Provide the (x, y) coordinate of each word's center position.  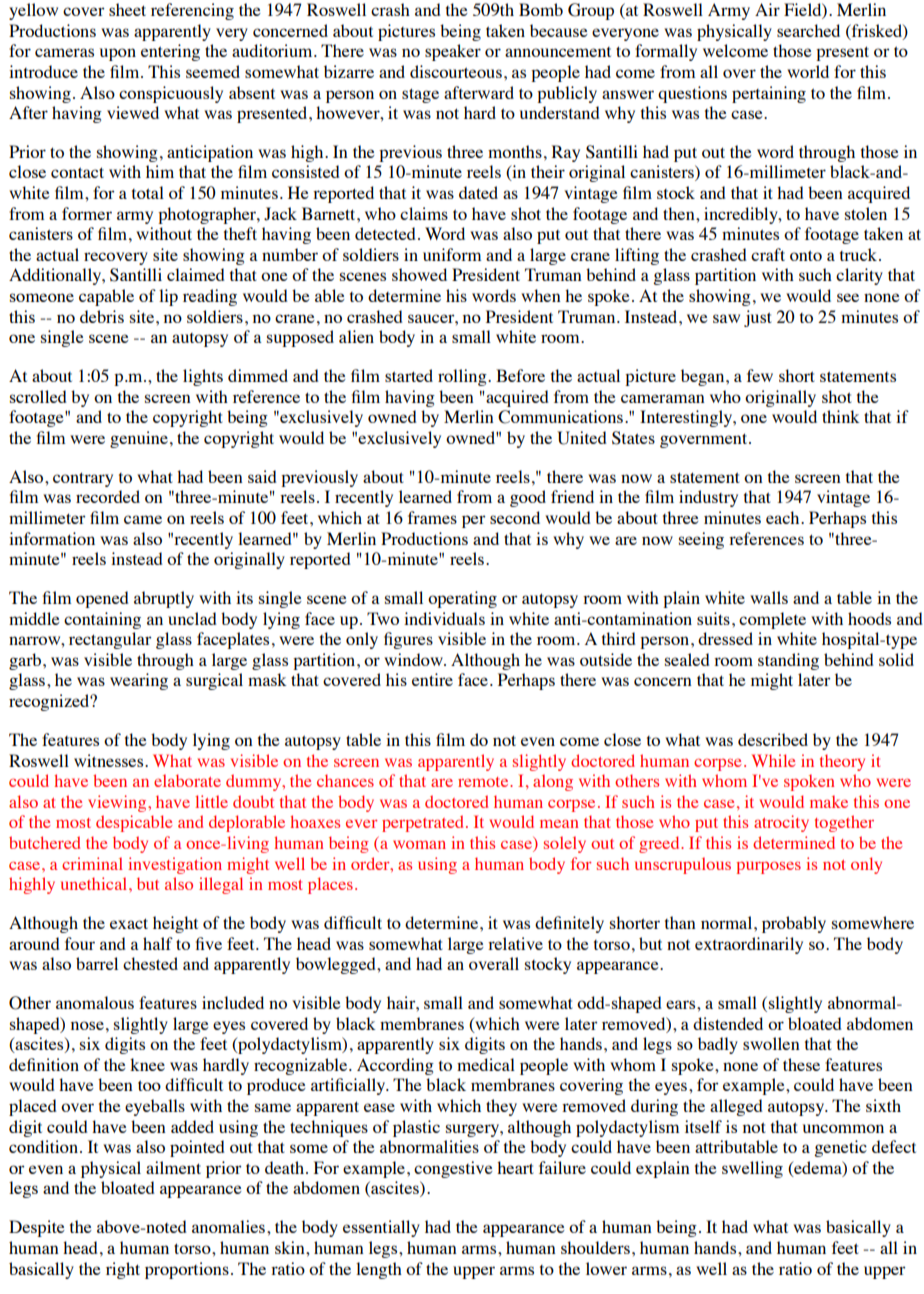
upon (118, 54)
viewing (118, 803)
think (841, 416)
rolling (463, 377)
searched (808, 30)
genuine (139, 439)
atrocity (781, 823)
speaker (453, 52)
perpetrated (424, 823)
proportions (187, 1270)
